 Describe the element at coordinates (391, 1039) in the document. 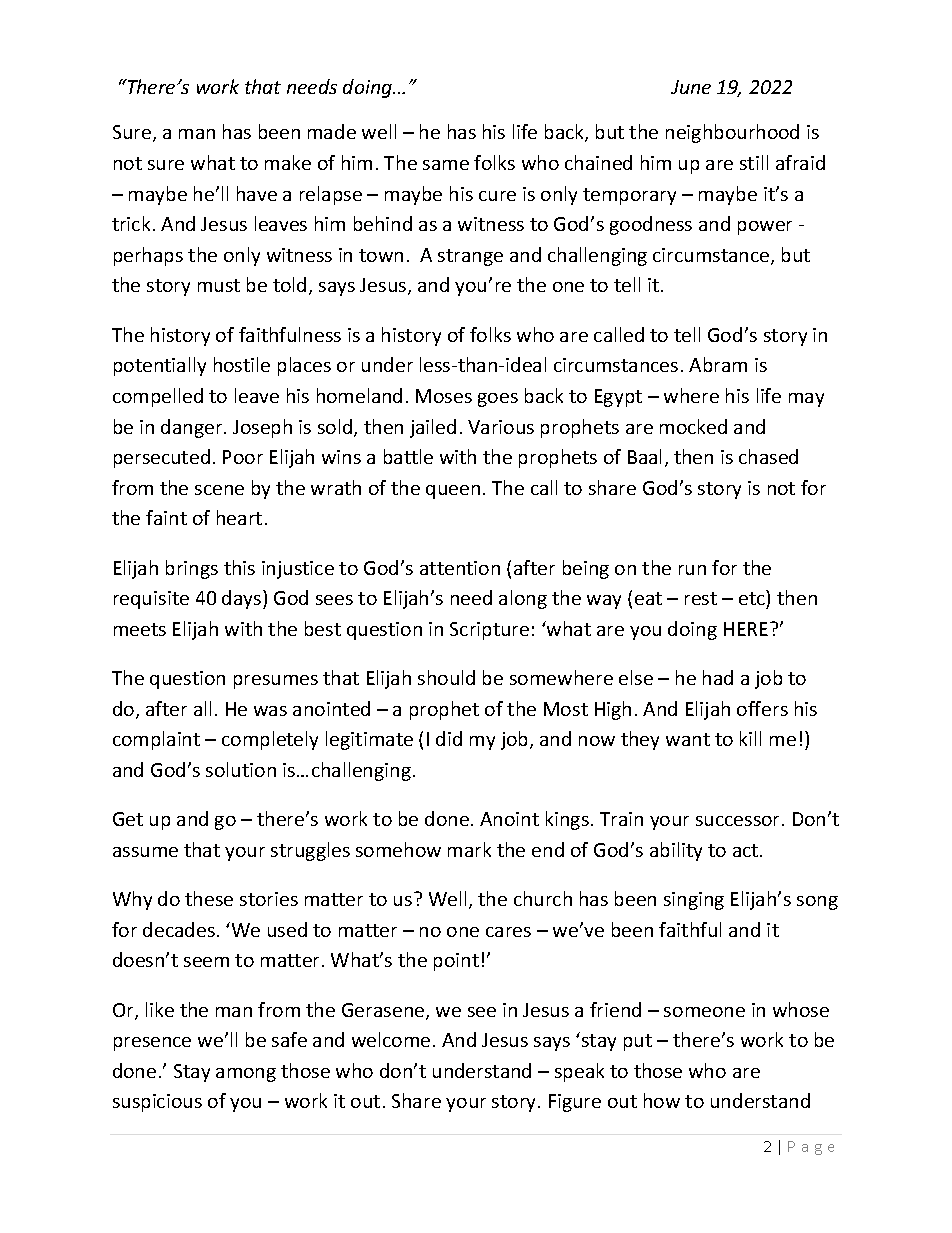

I see `welcome` at that location.
